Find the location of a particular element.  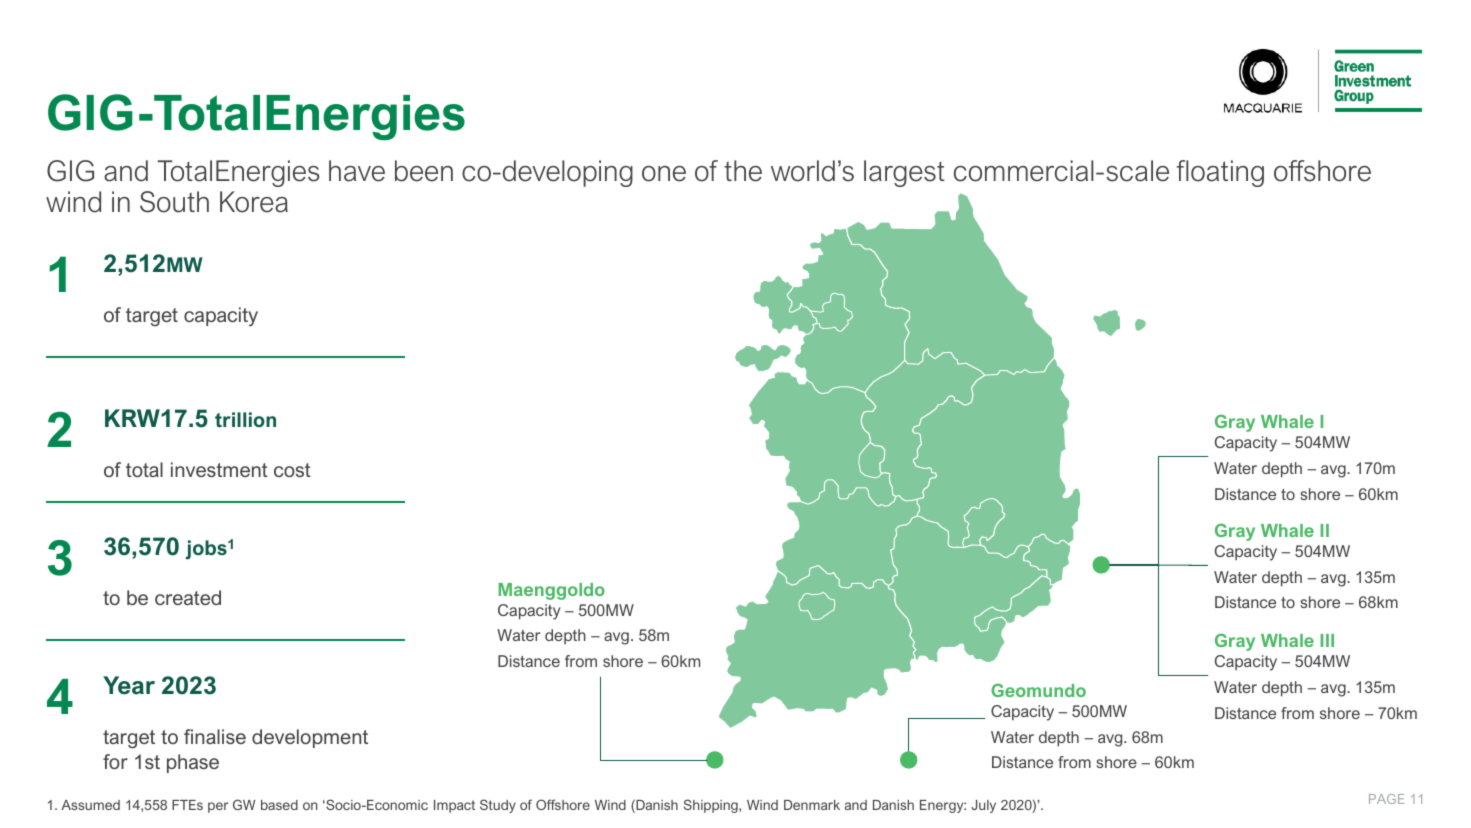

based is located at coordinates (279, 805).
